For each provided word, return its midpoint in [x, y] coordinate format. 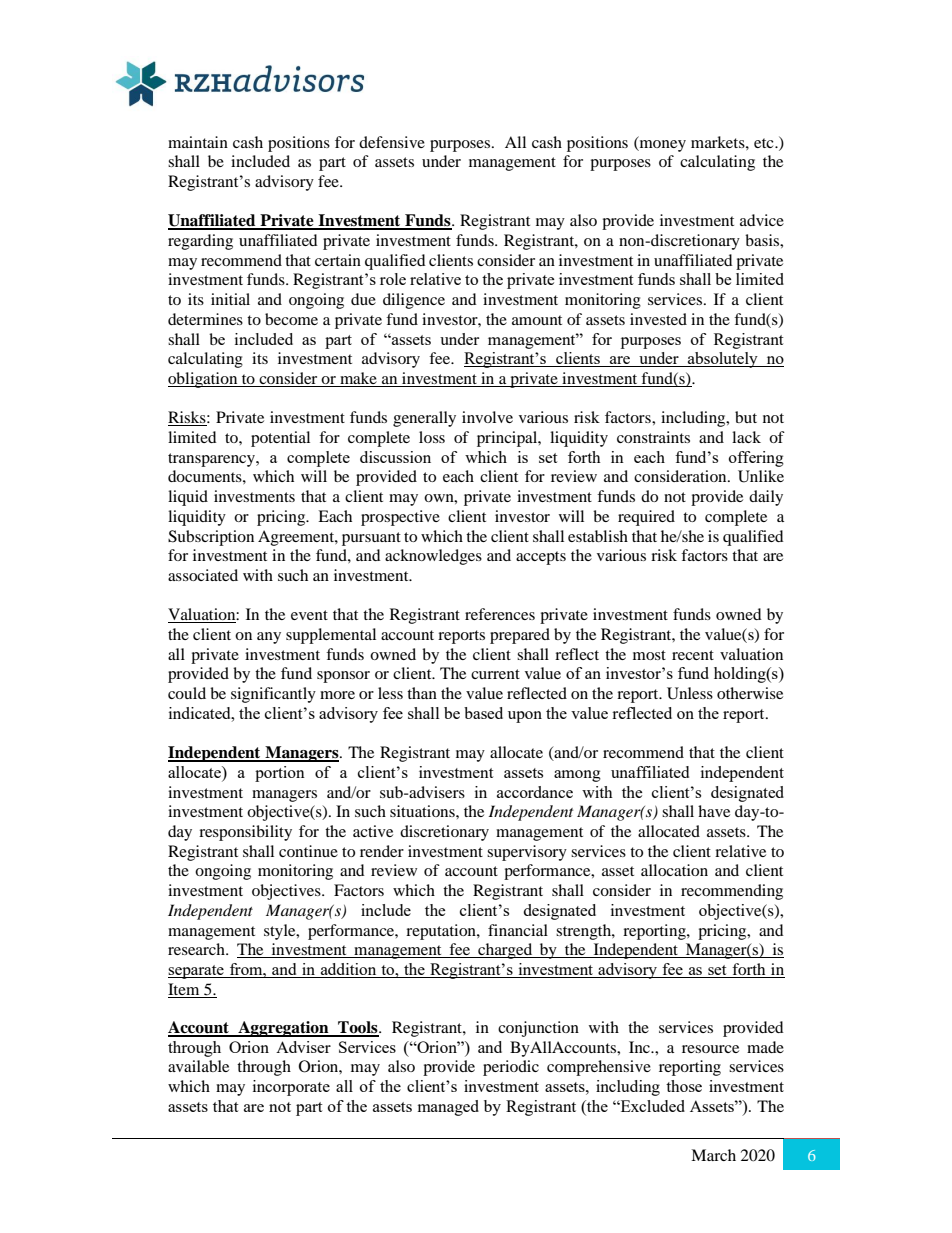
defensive [392, 142]
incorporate [291, 1088]
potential [280, 439]
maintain [198, 142]
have [714, 811]
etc [765, 143]
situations [423, 811]
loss [432, 437]
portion [280, 774]
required [646, 518]
